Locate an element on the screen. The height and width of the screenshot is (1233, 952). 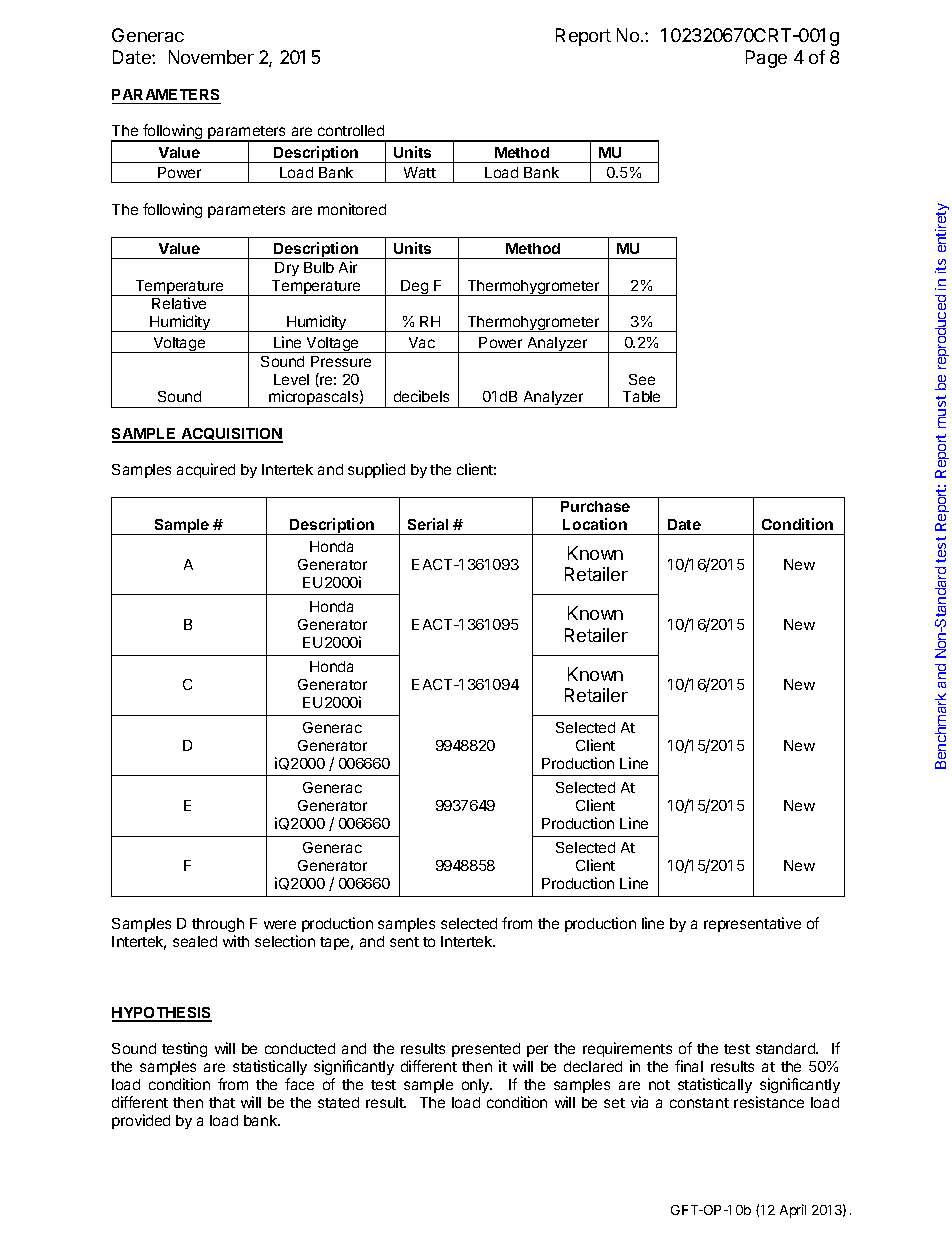
constant is located at coordinates (699, 1103).
